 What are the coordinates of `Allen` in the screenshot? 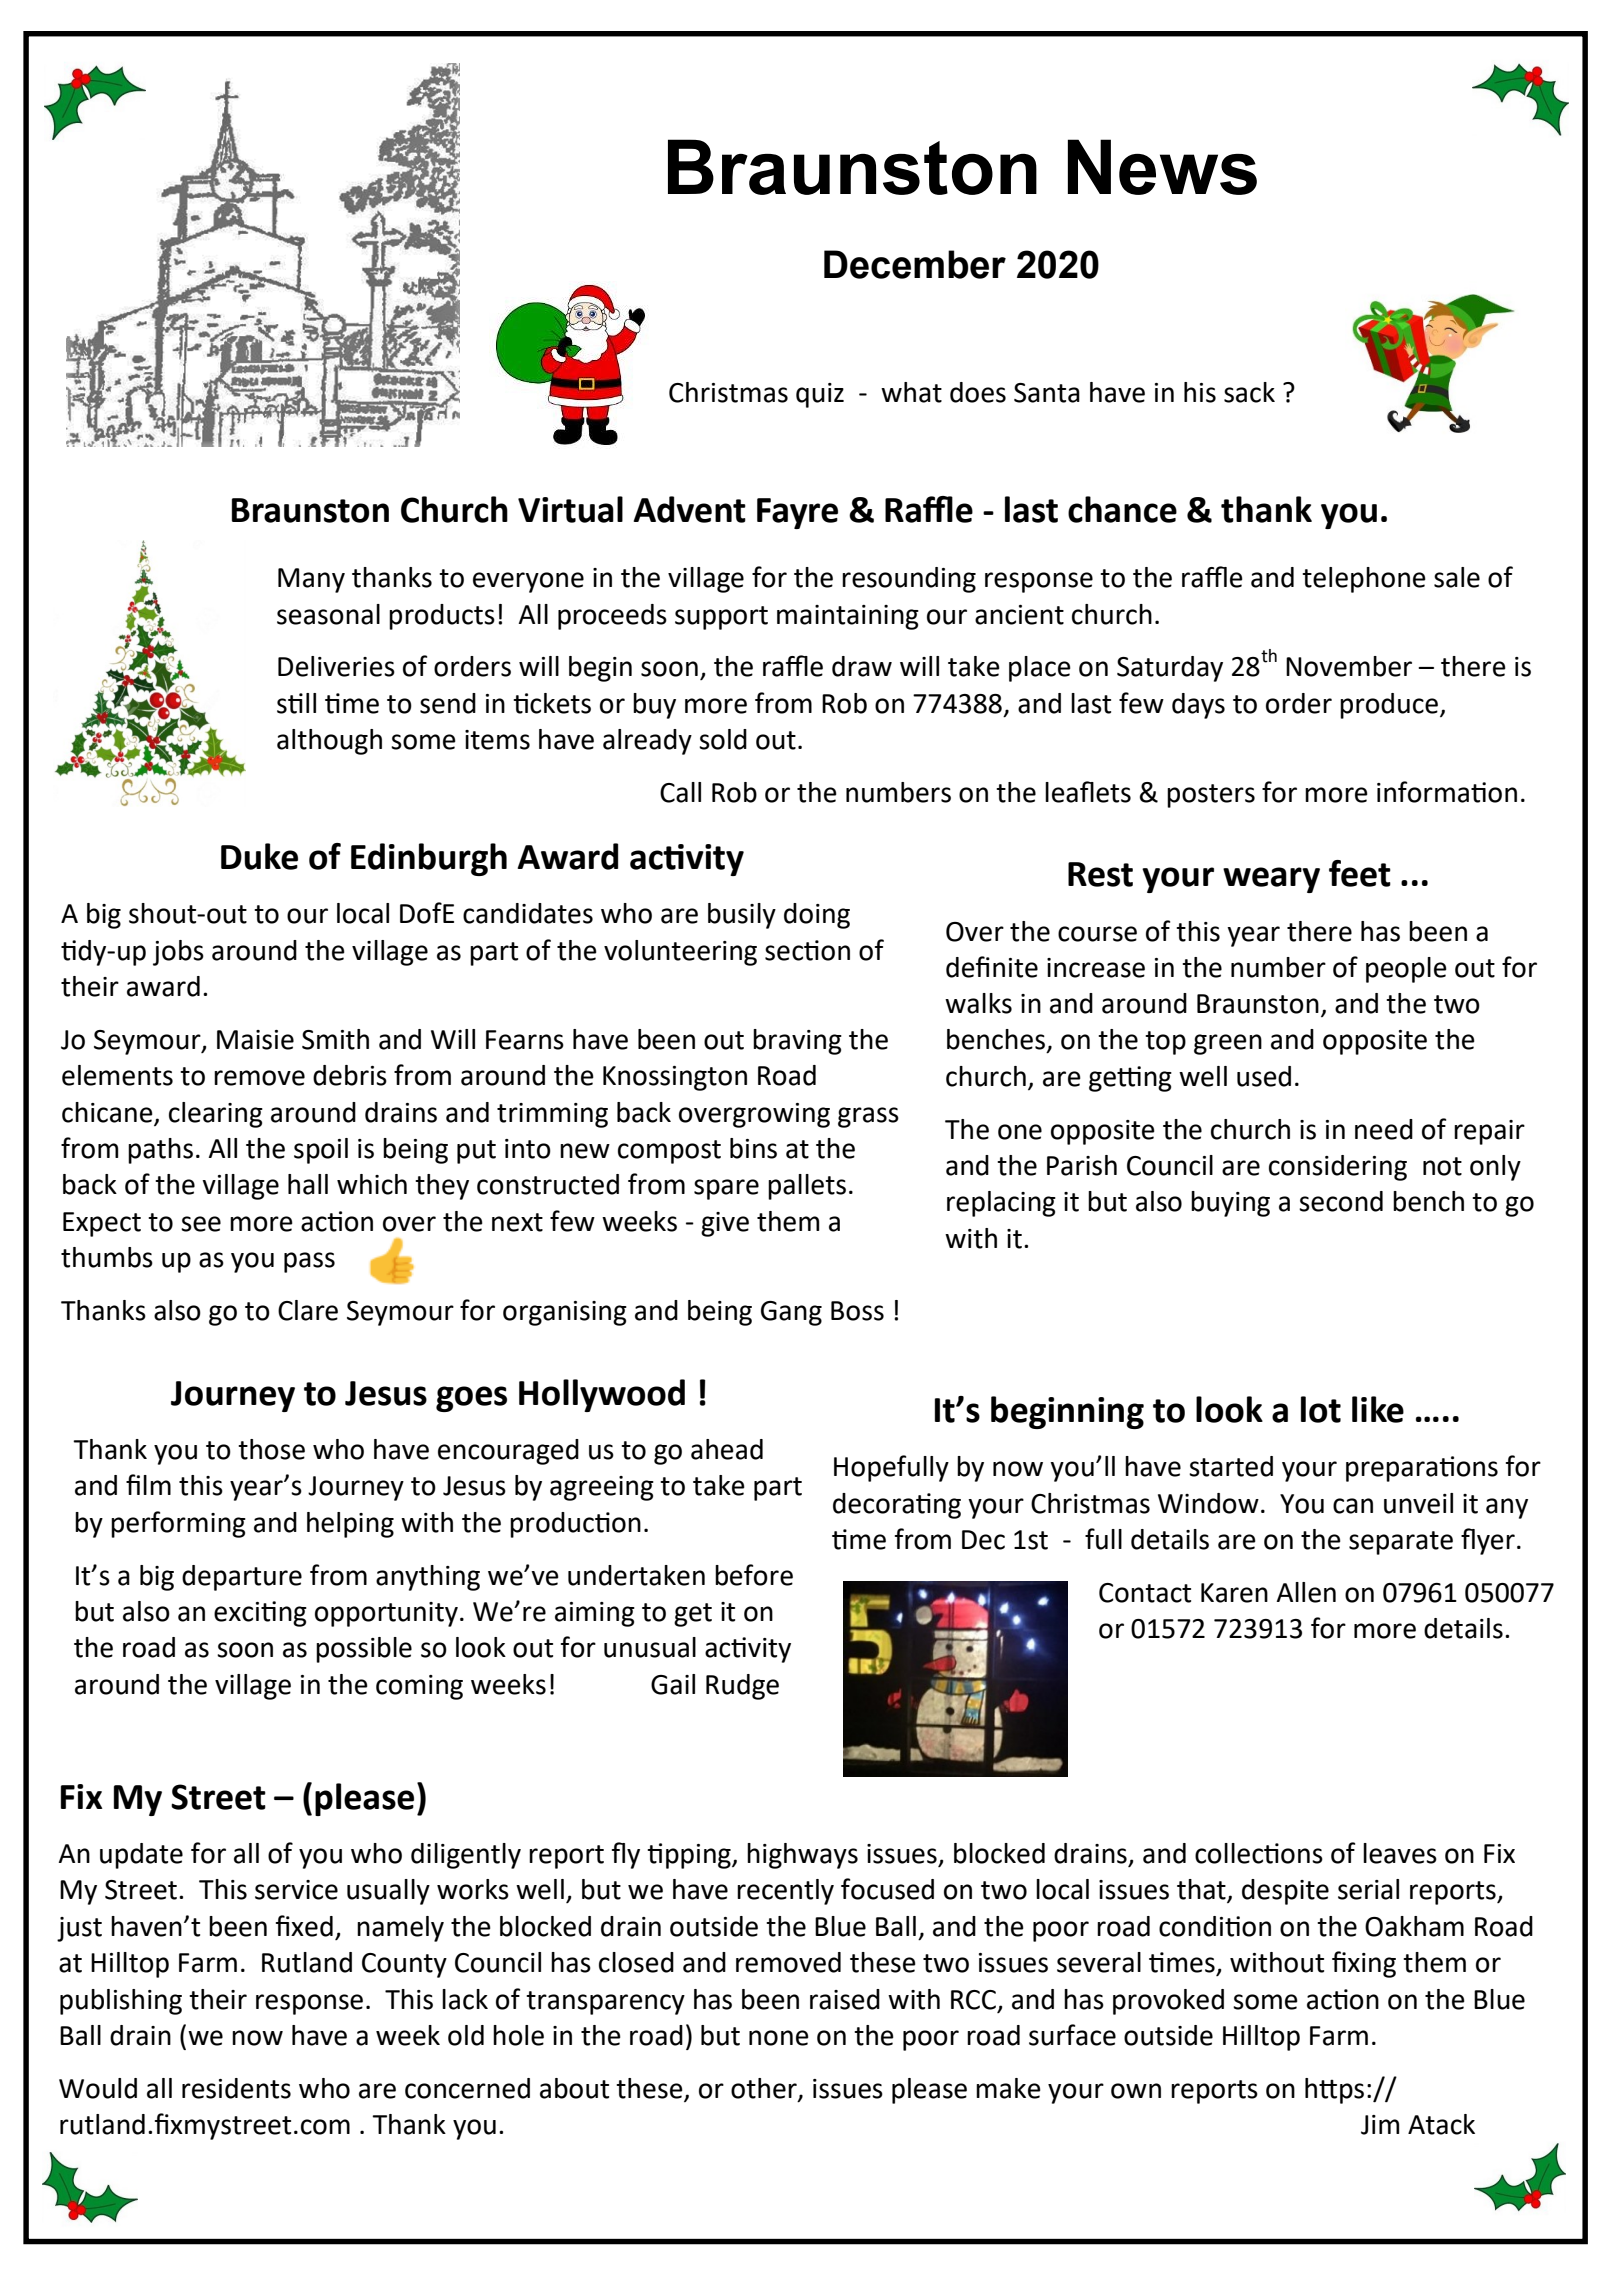 It's located at (1306, 1592).
